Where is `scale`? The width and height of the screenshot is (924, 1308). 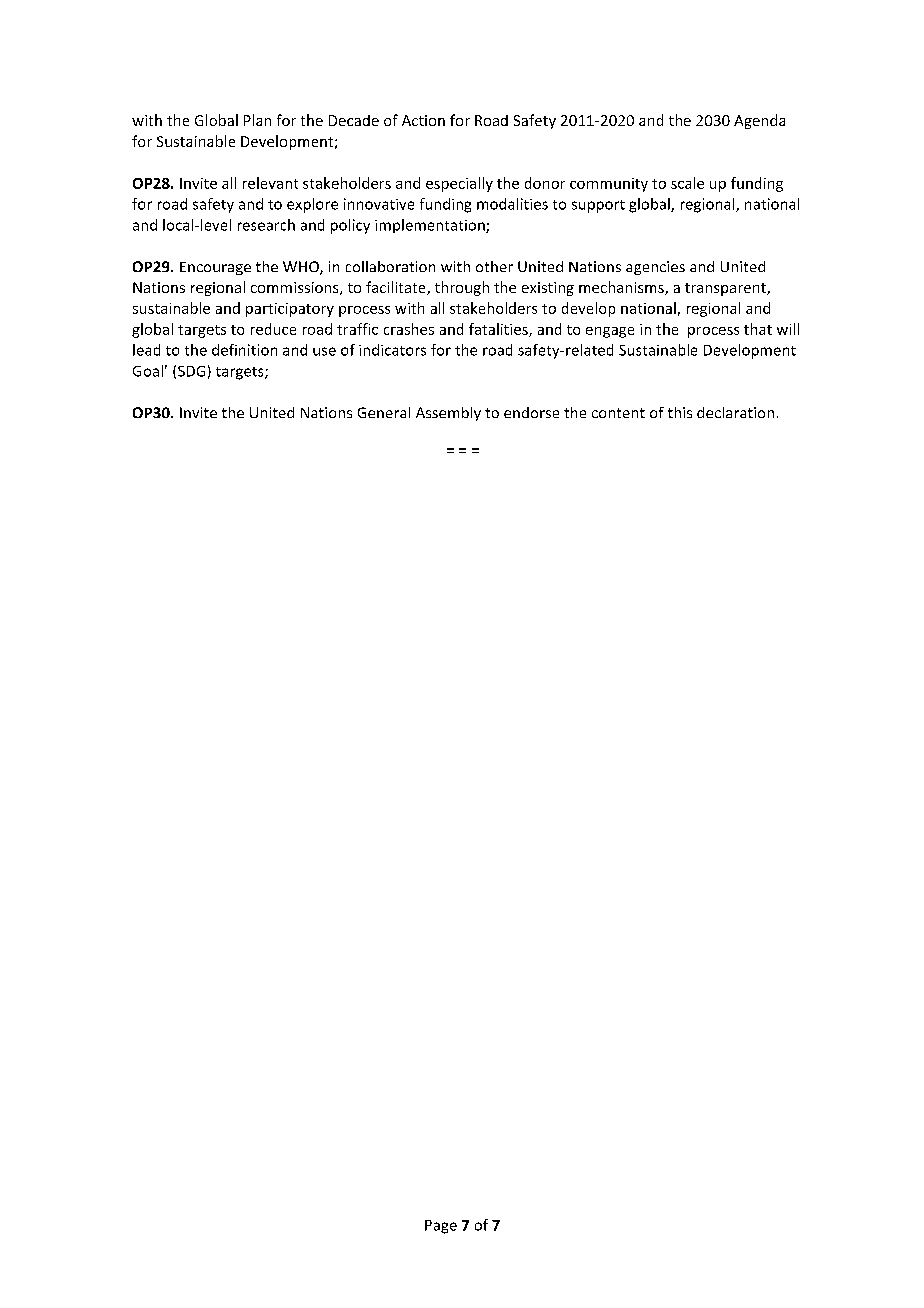
scale is located at coordinates (687, 183).
